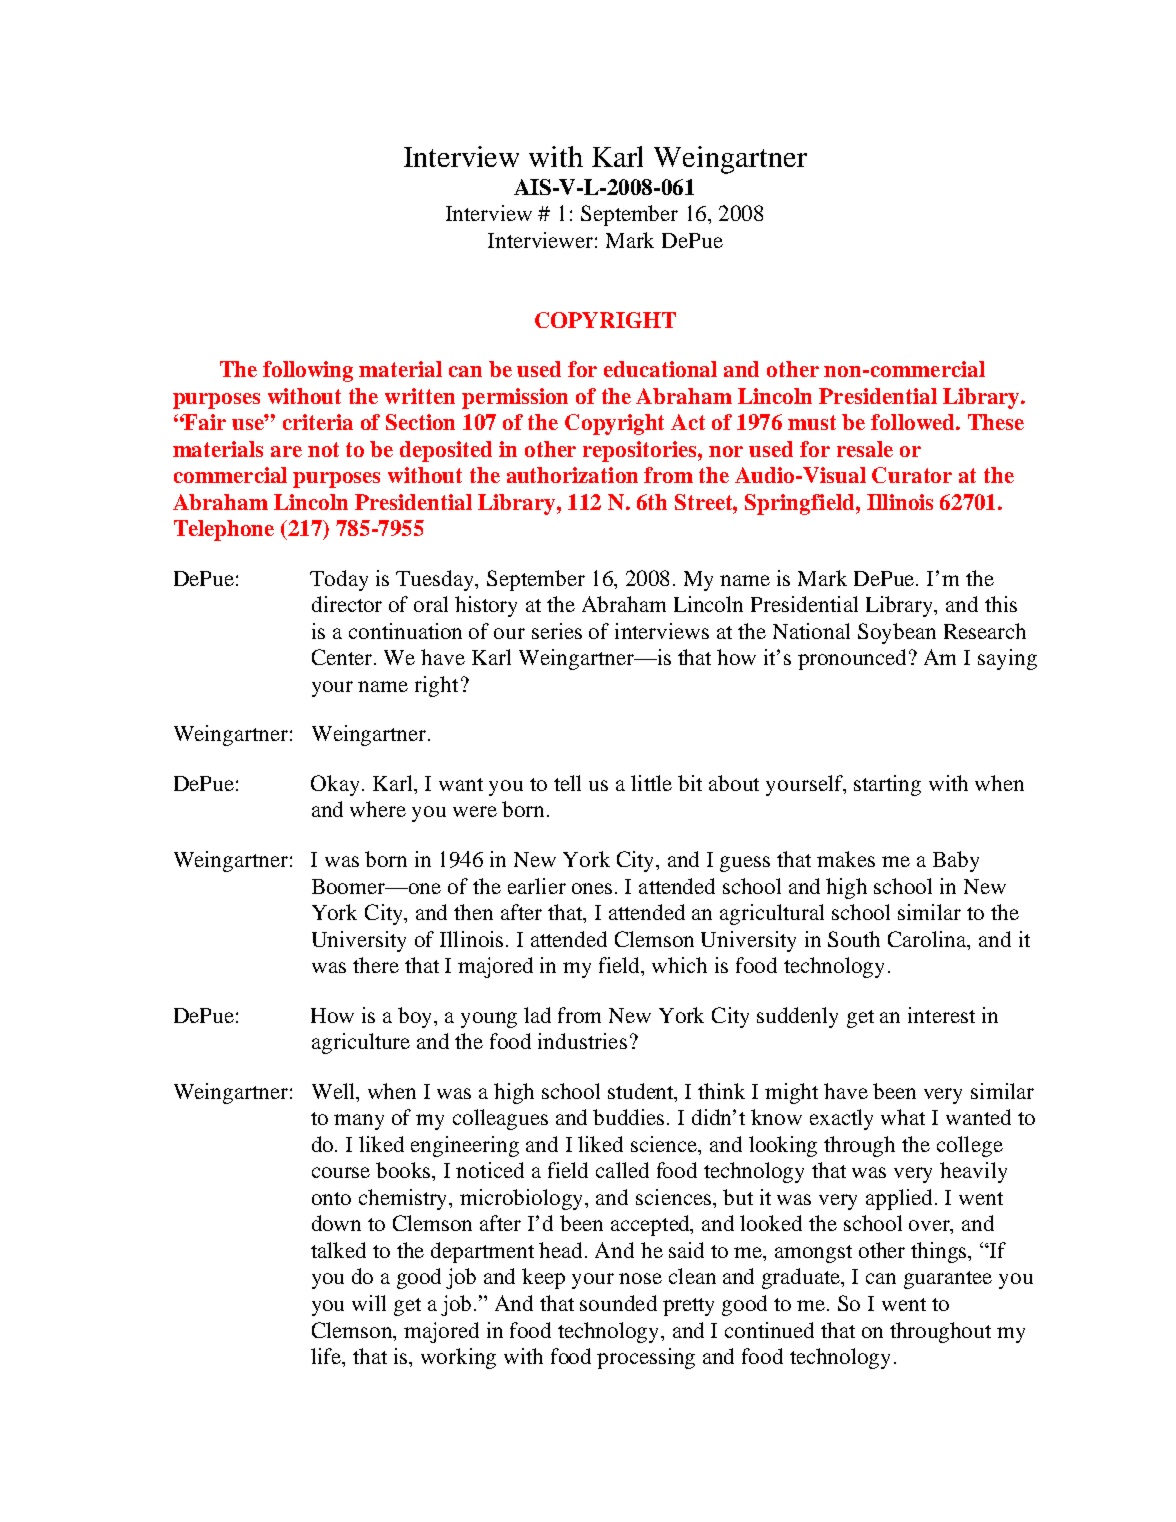 This screenshot has width=1176, height=1522. Describe the element at coordinates (557, 631) in the screenshot. I see `series` at that location.
